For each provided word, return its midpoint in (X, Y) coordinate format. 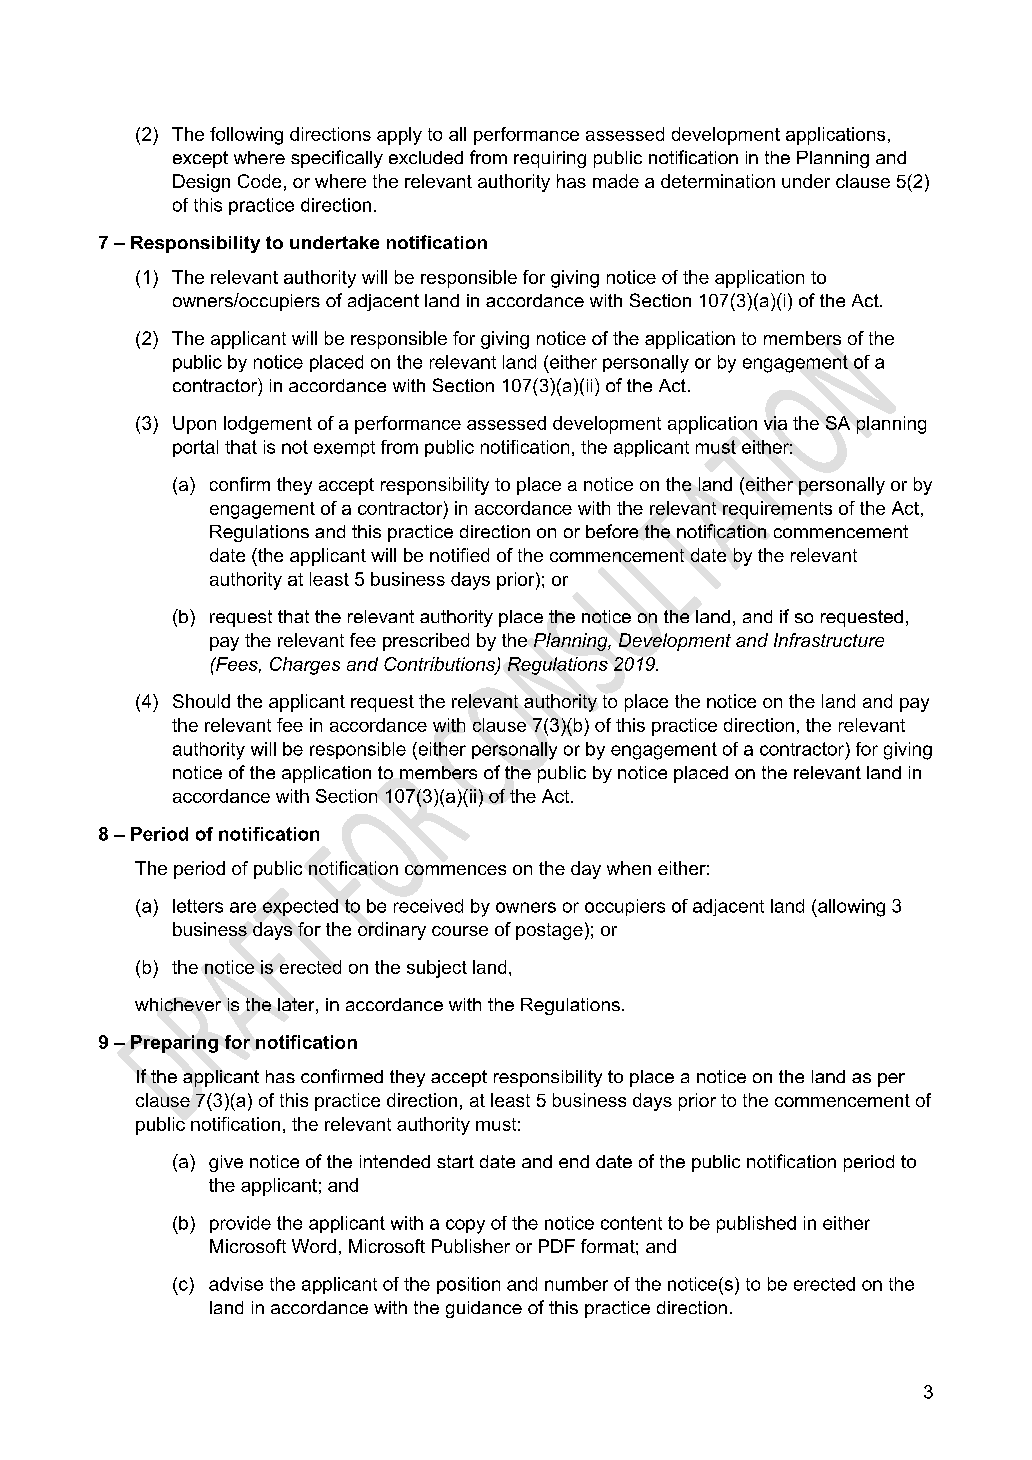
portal (195, 448)
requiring (550, 159)
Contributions (441, 665)
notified (459, 555)
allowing (850, 908)
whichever (178, 1004)
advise (236, 1284)
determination (718, 181)
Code (259, 181)
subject (437, 969)
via (775, 423)
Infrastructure (829, 640)
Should (201, 701)
